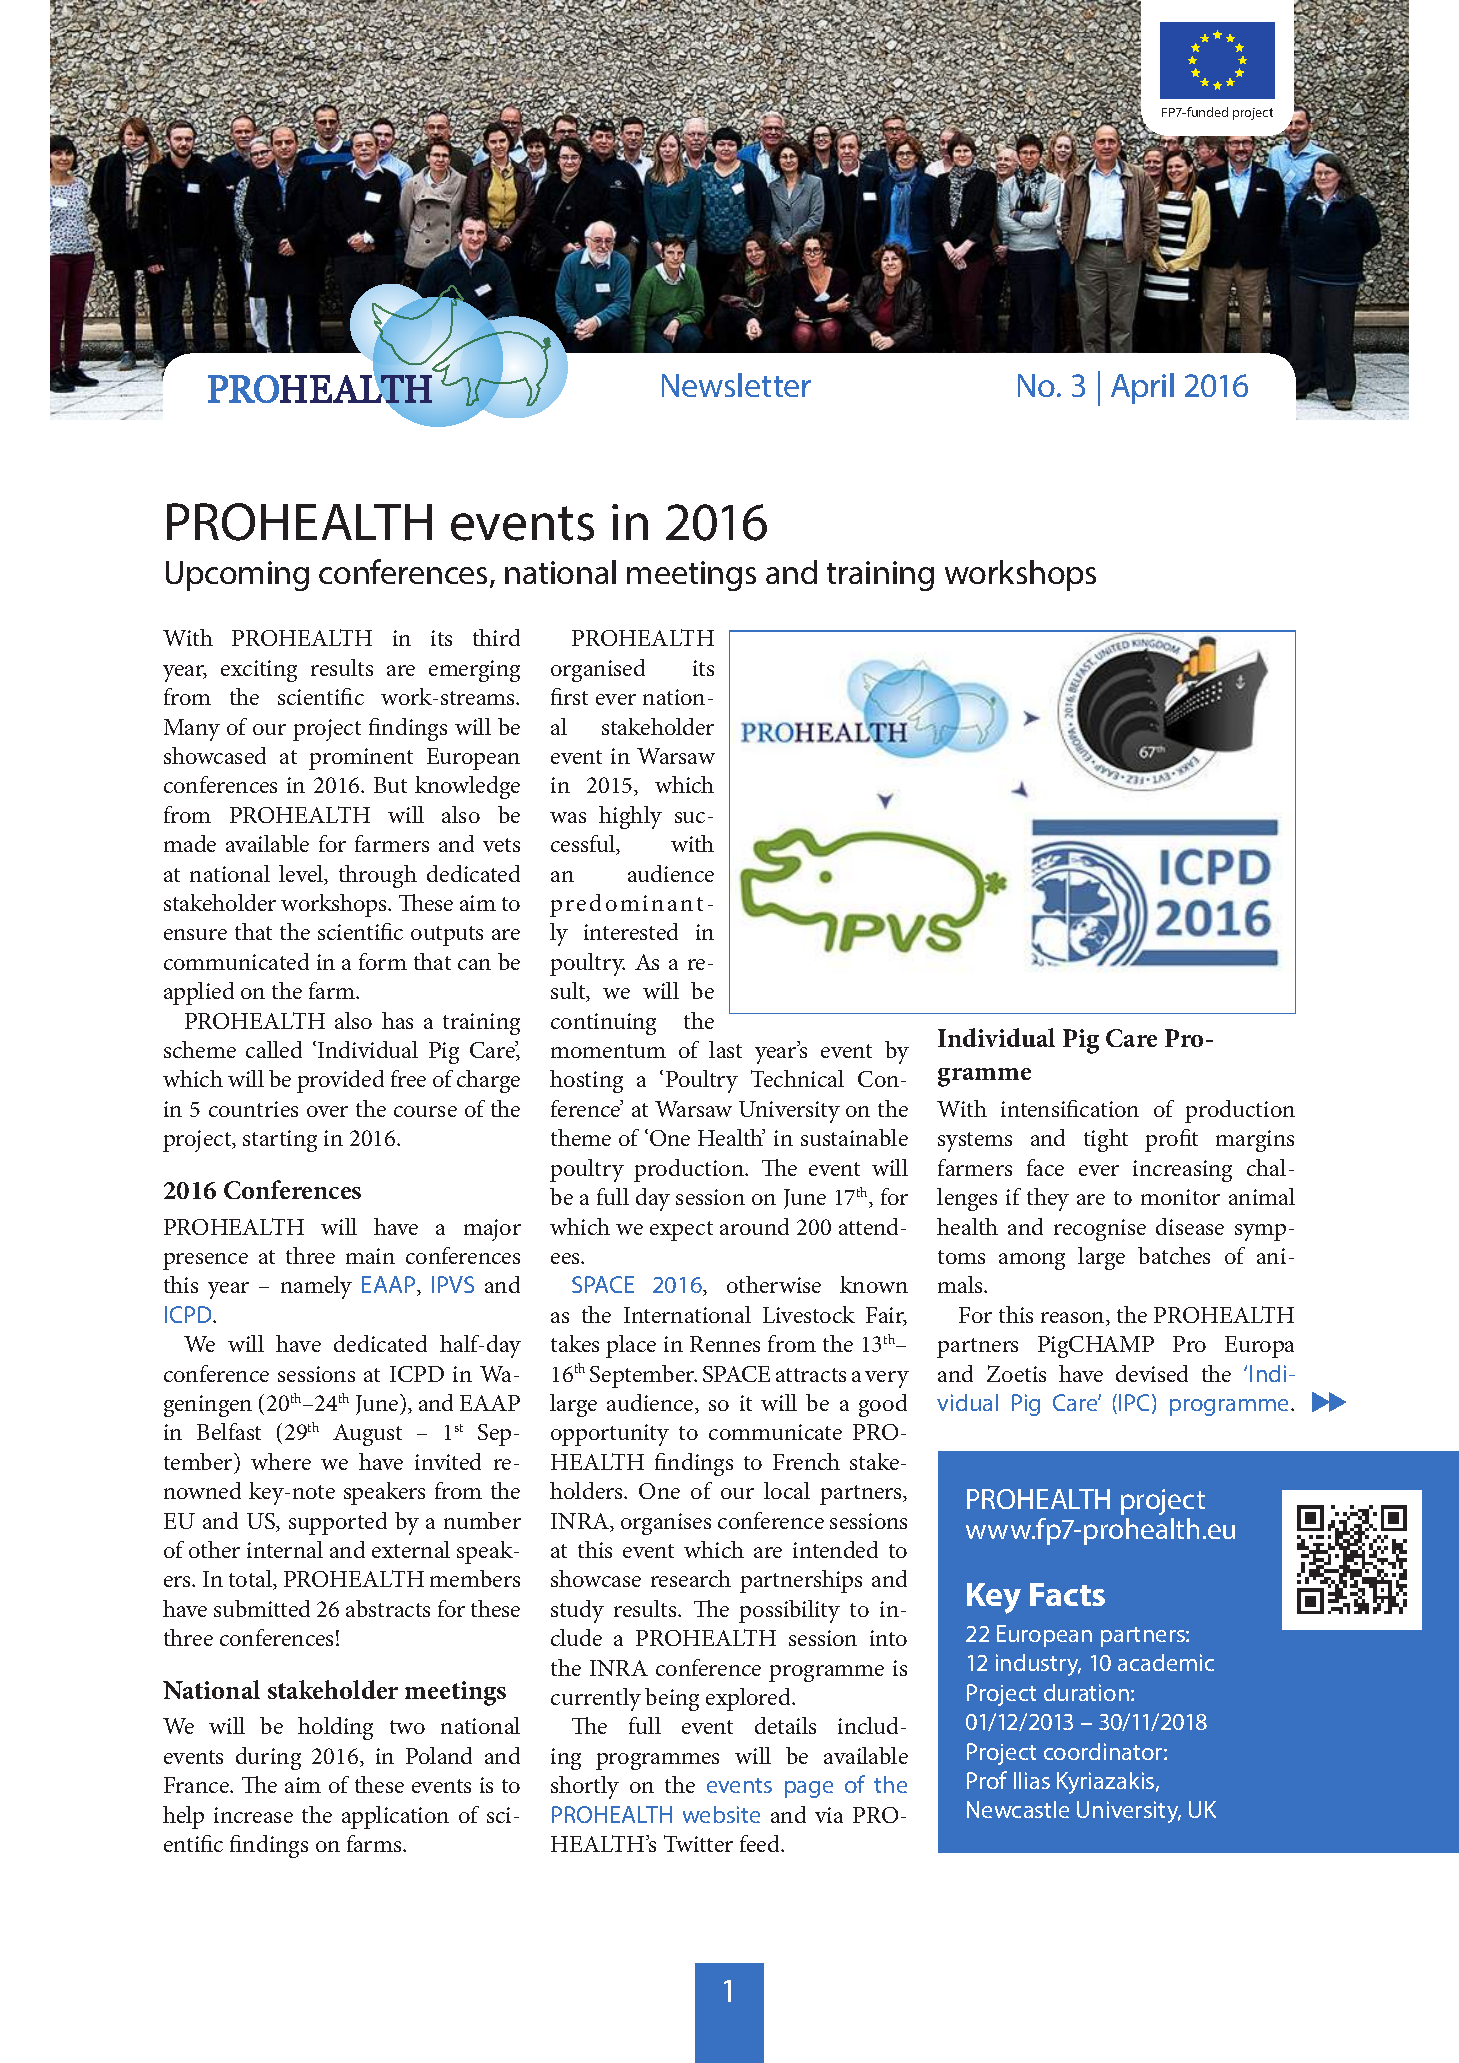  Describe the element at coordinates (327, 1111) in the screenshot. I see `over` at that location.
